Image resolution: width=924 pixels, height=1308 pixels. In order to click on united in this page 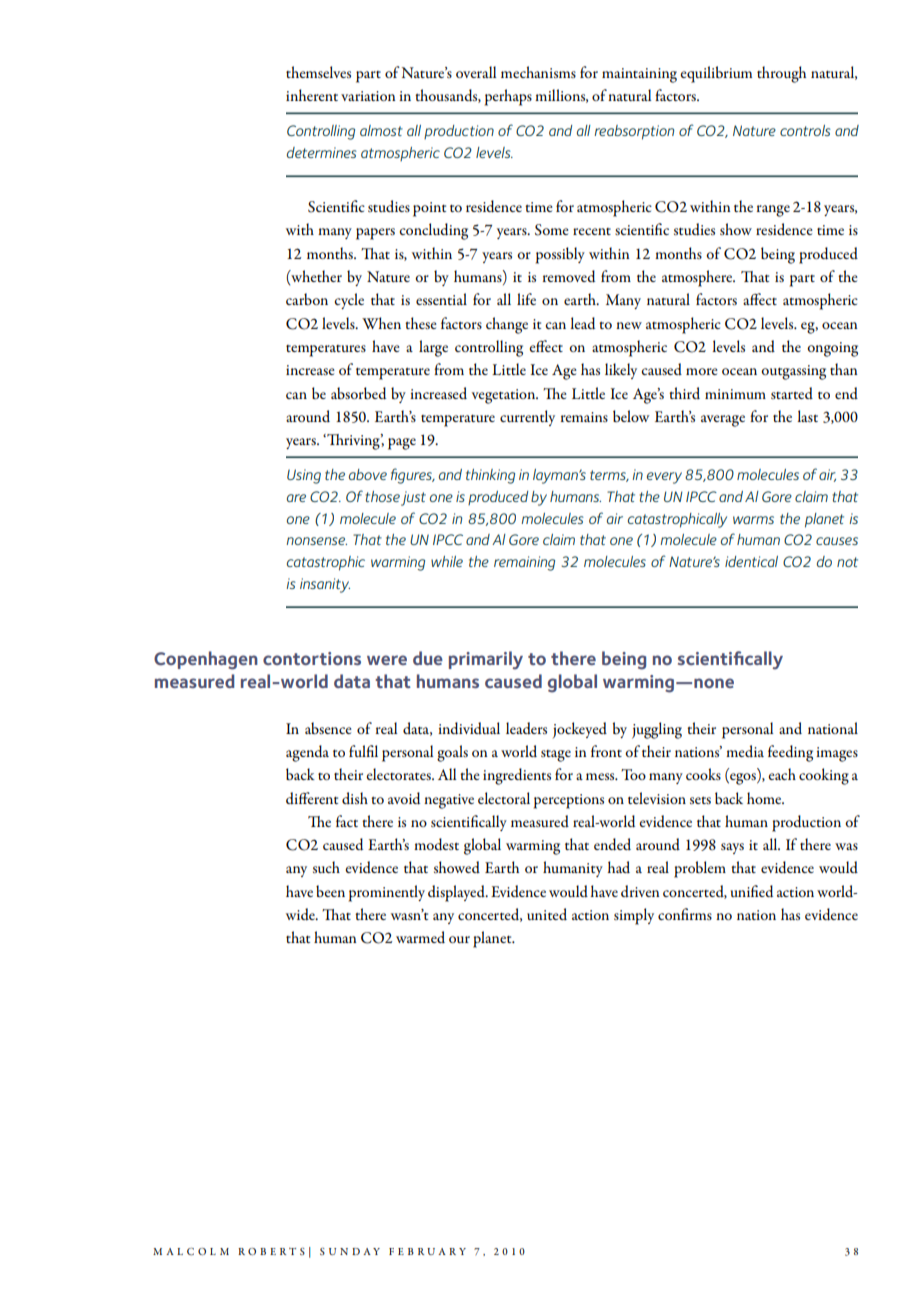, I will do `click(547, 914)`.
